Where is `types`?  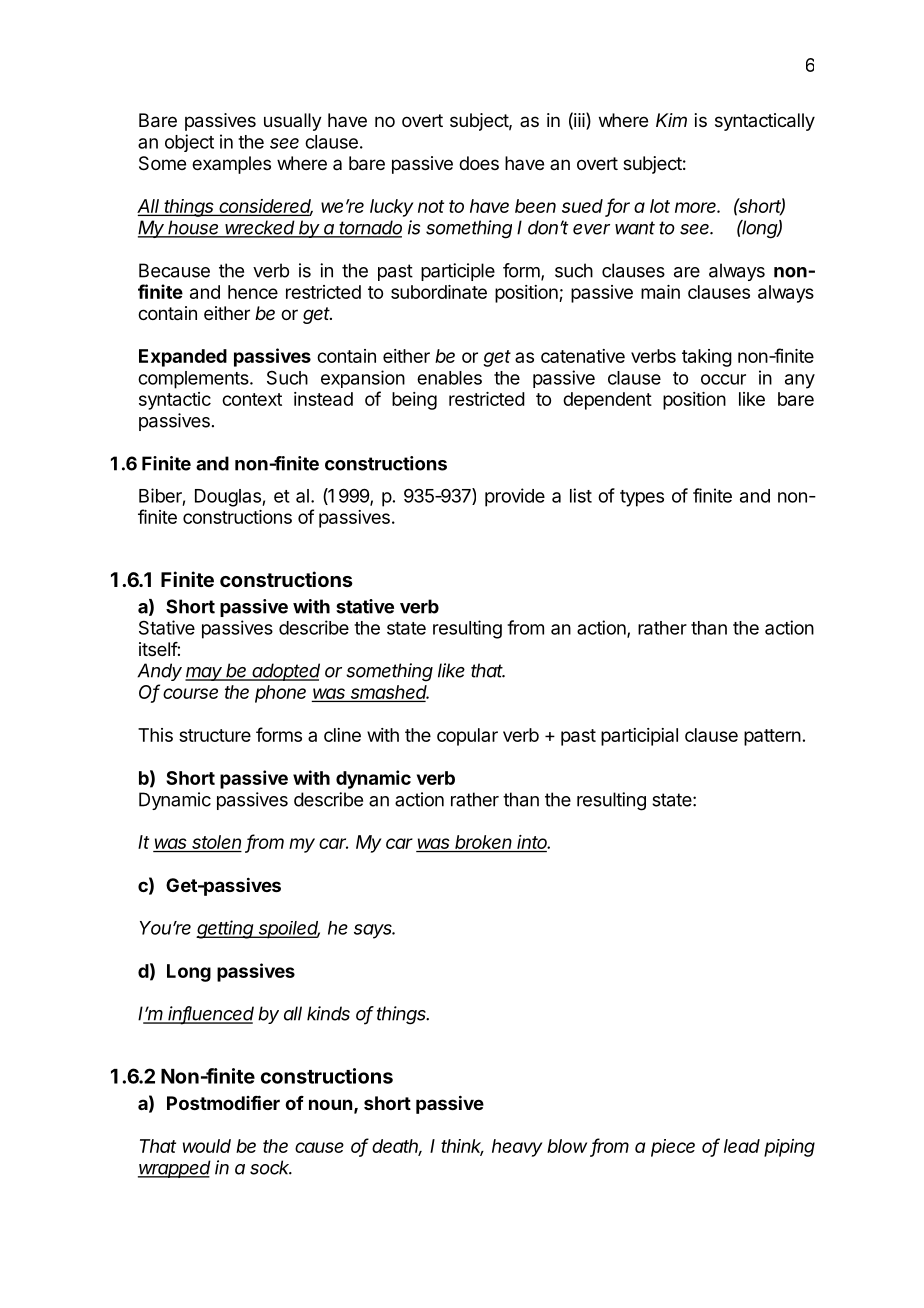 types is located at coordinates (642, 498).
